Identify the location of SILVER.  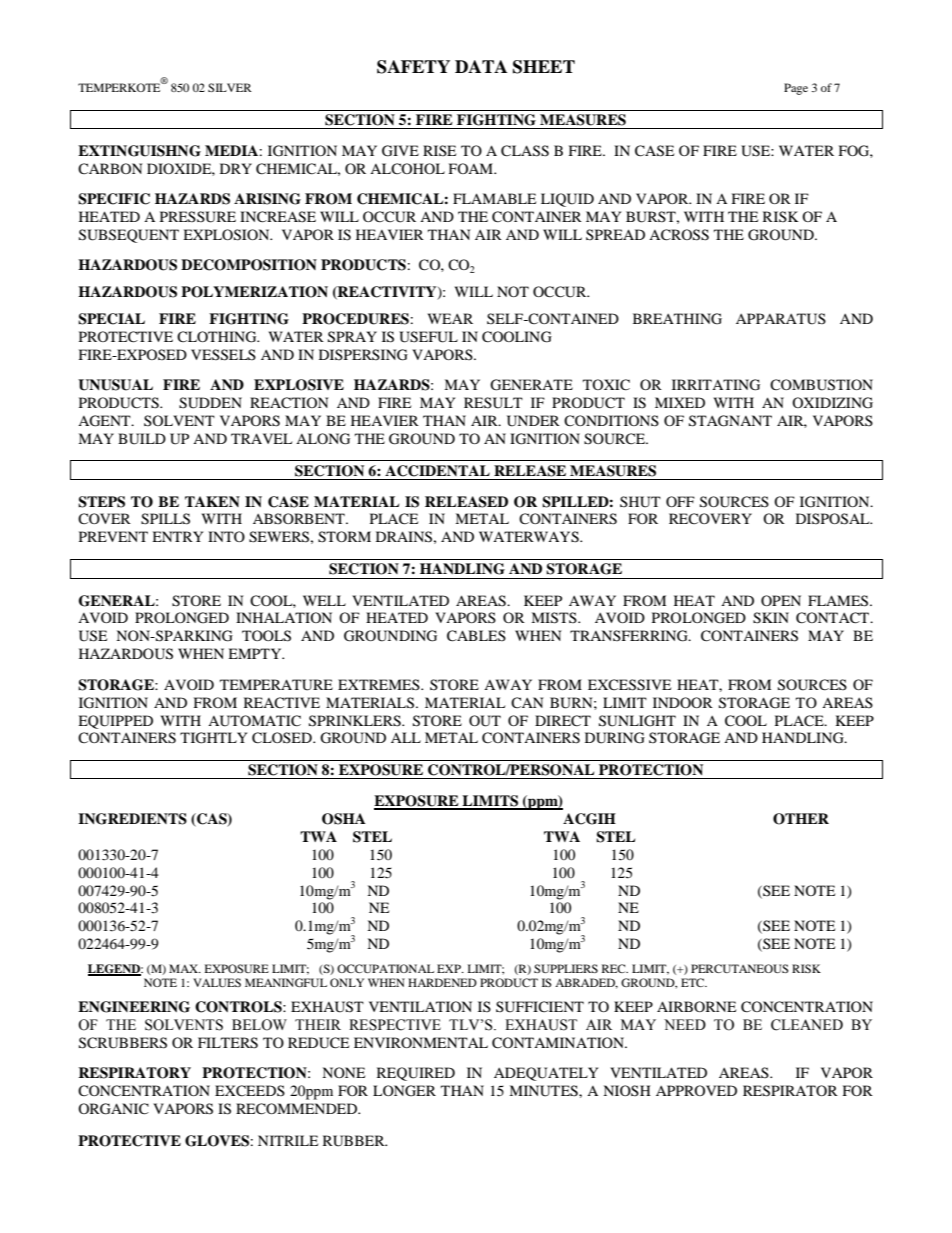
(230, 87).
